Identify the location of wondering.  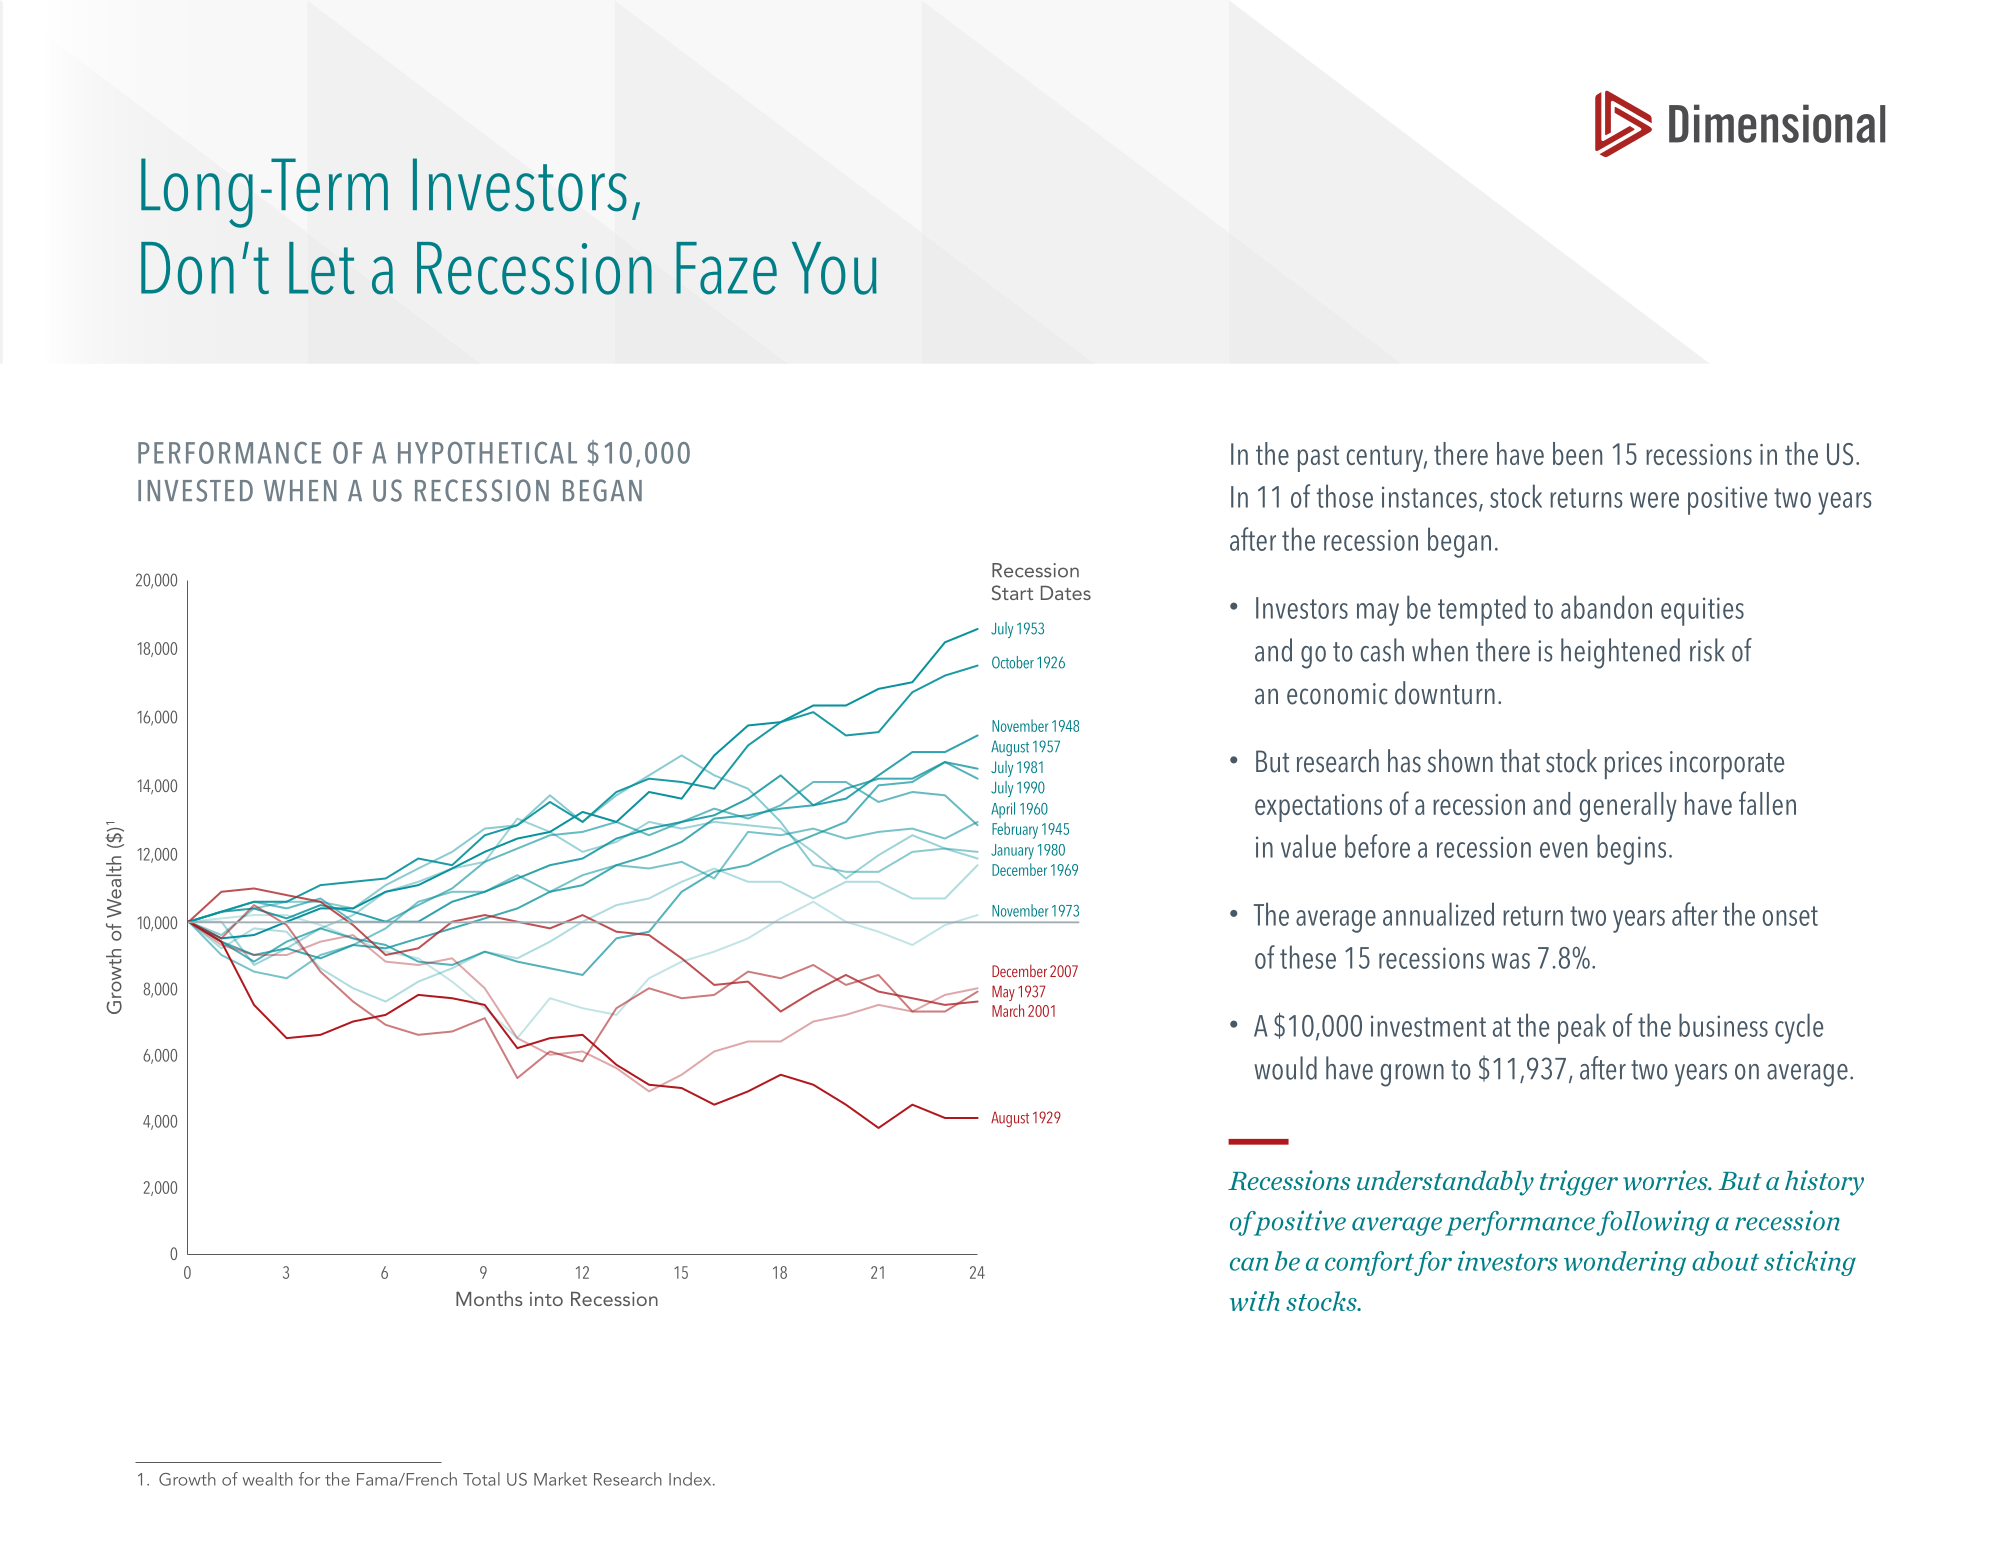
(1625, 1263).
